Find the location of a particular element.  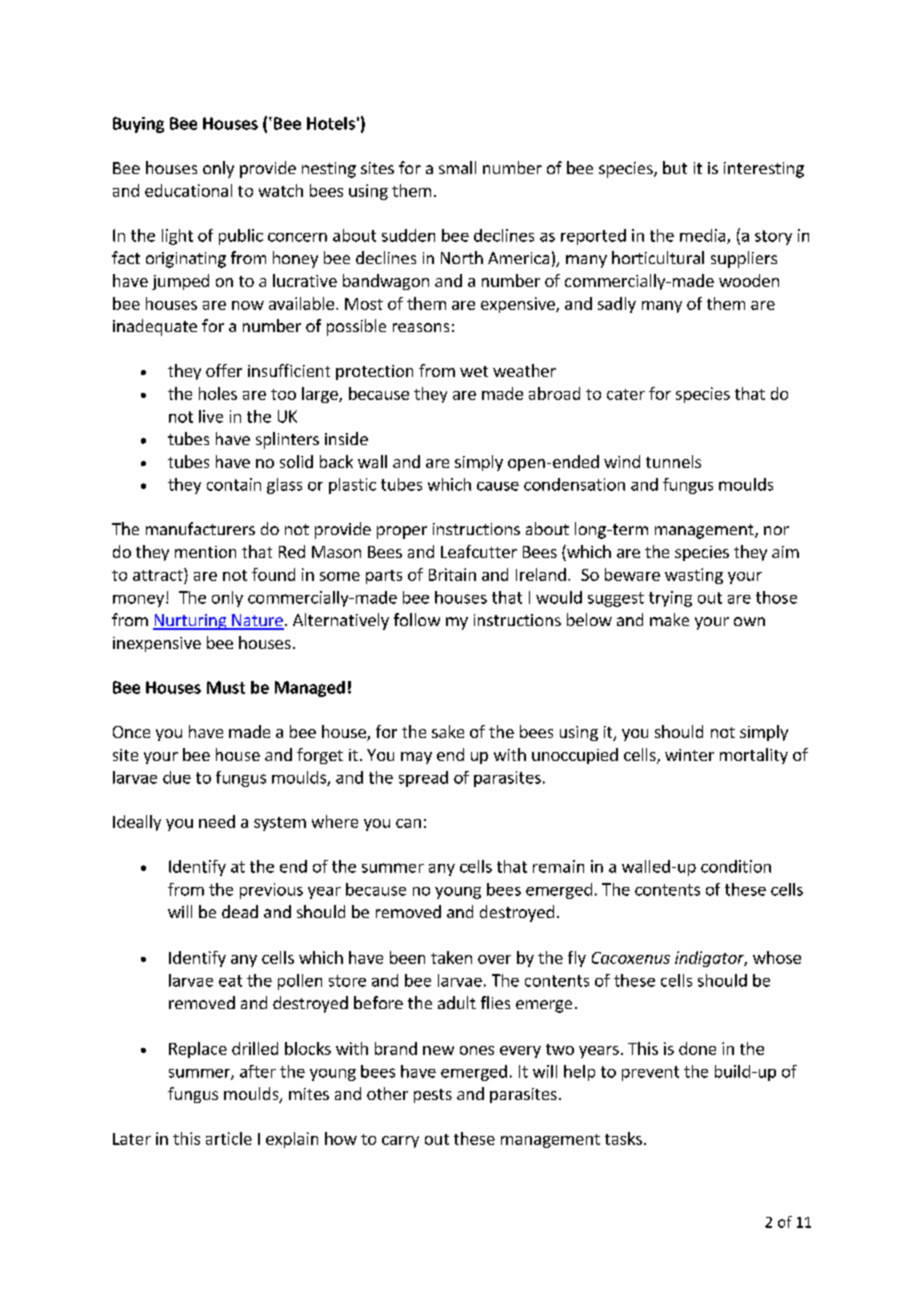

but is located at coordinates (675, 167).
